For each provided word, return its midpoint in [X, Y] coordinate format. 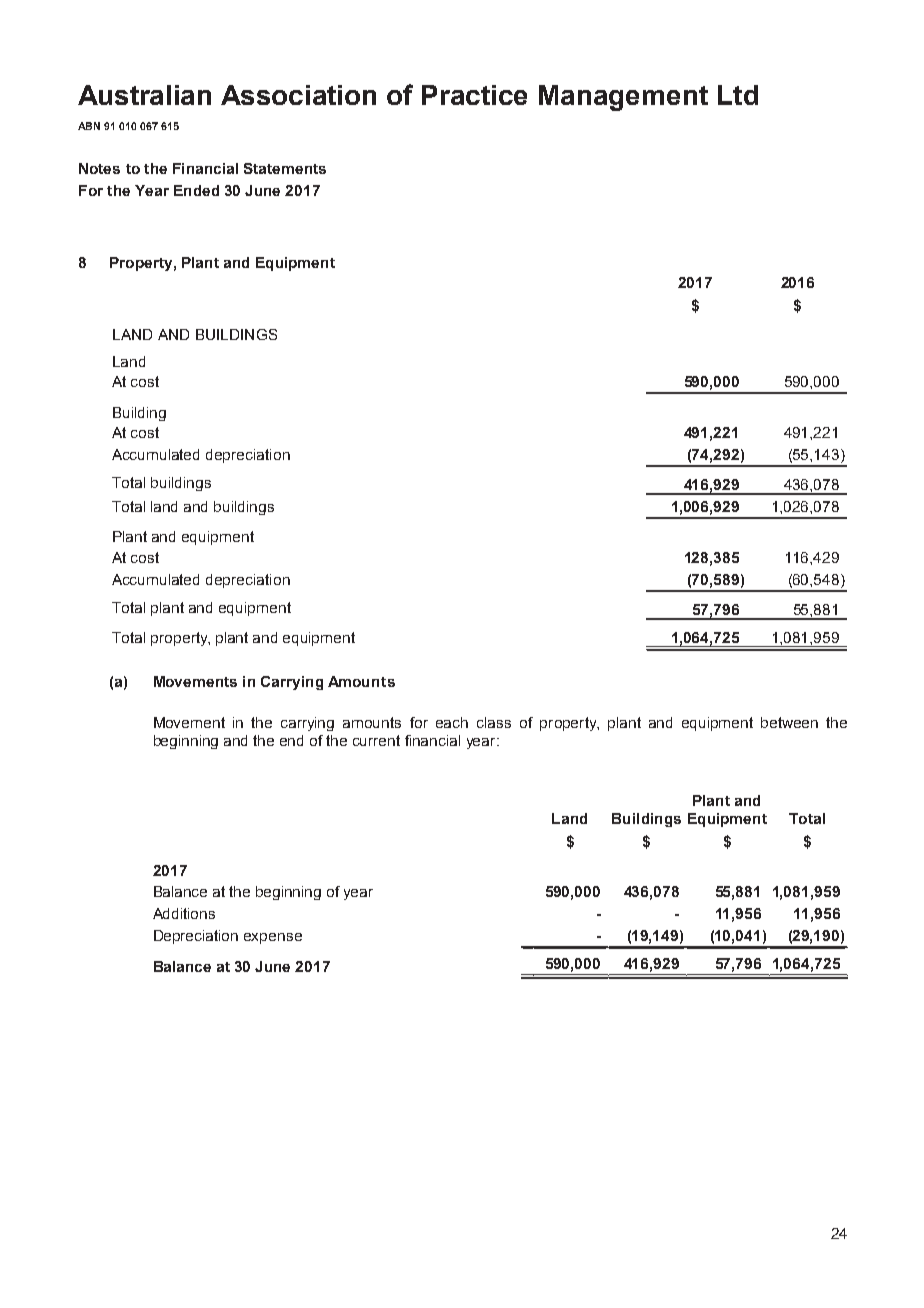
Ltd [738, 95]
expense [273, 938]
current [376, 740]
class [494, 722]
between [789, 722]
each [452, 722]
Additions [184, 913]
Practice [474, 95]
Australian [144, 95]
